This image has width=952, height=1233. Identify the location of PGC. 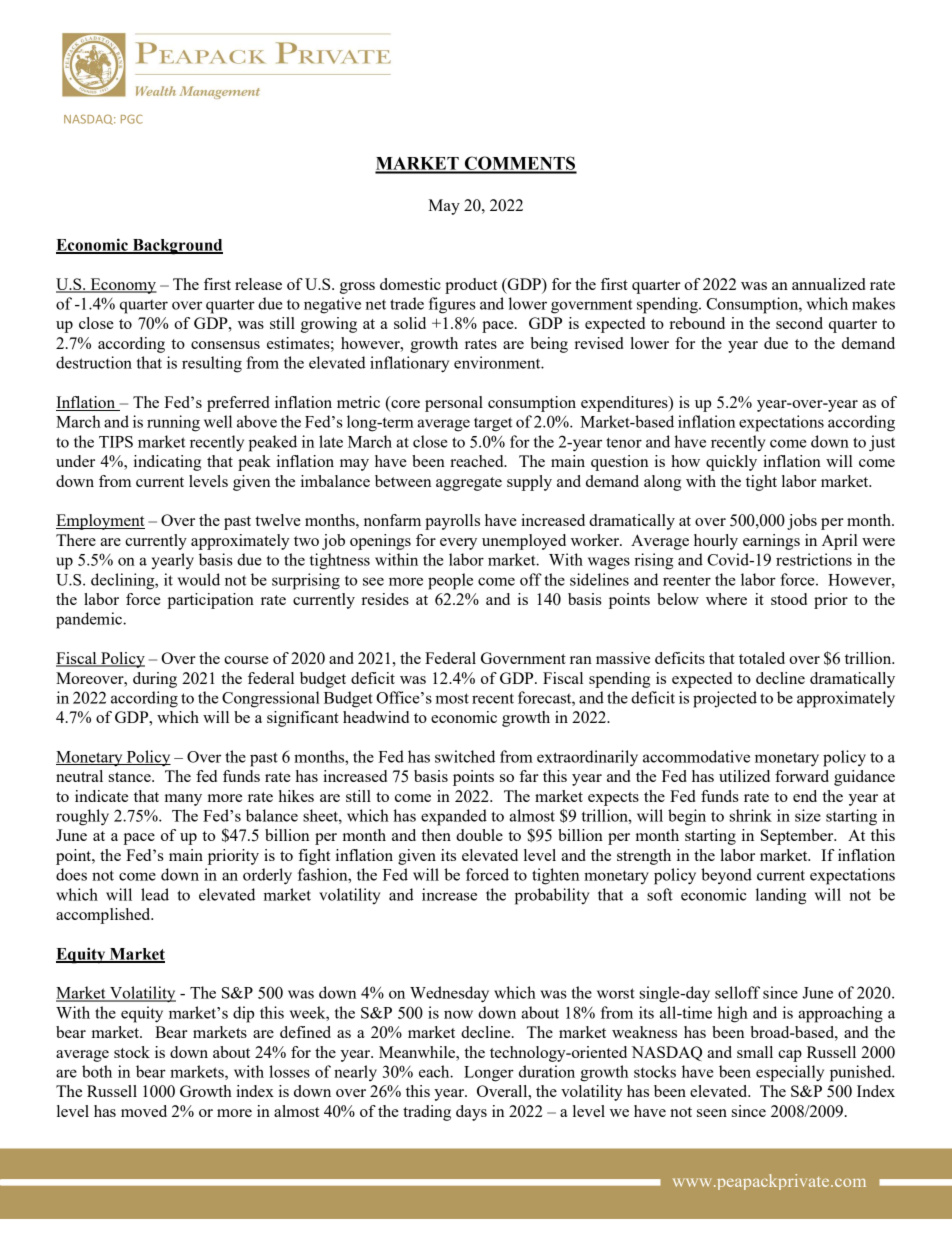
(132, 119).
